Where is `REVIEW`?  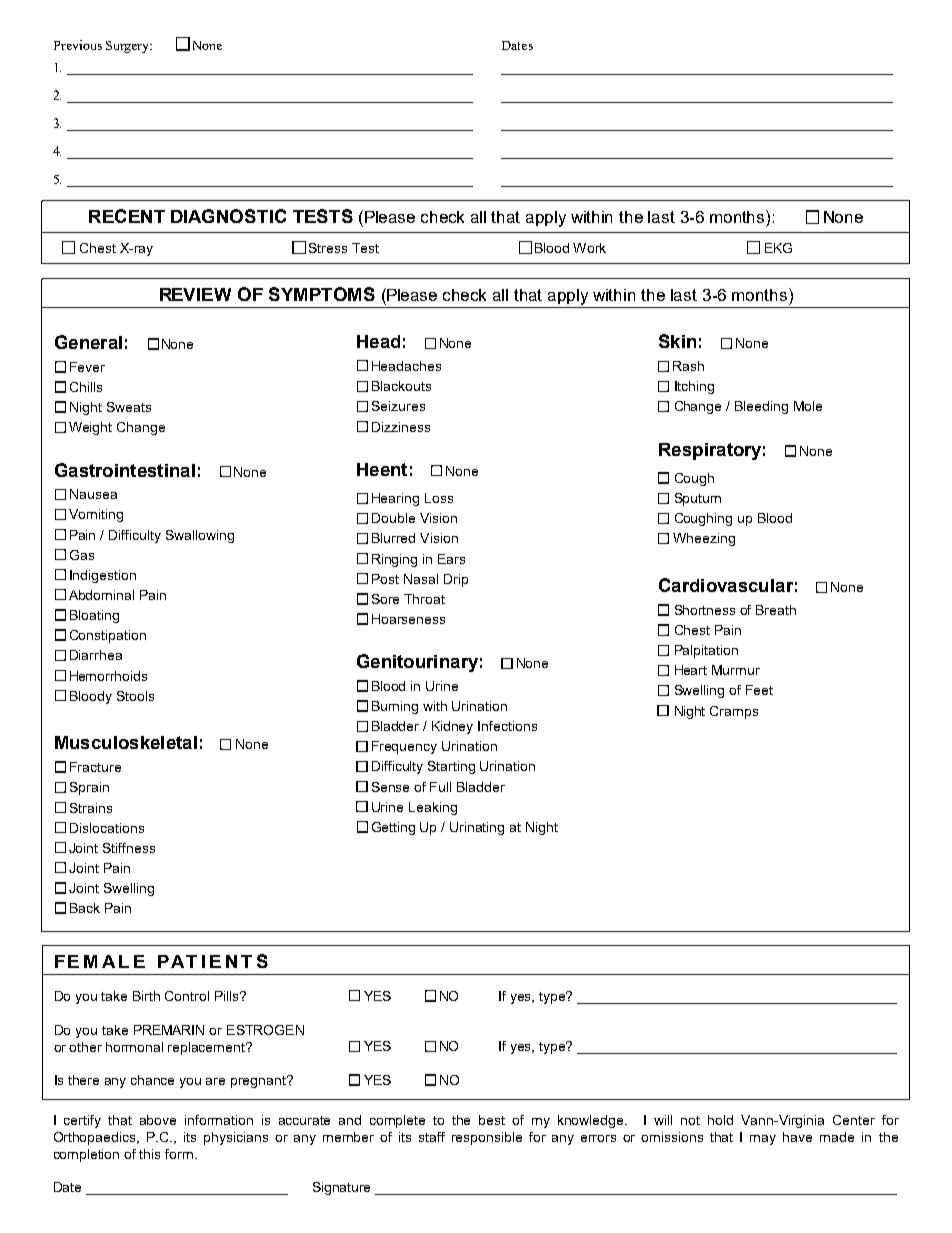
REVIEW is located at coordinates (195, 294).
